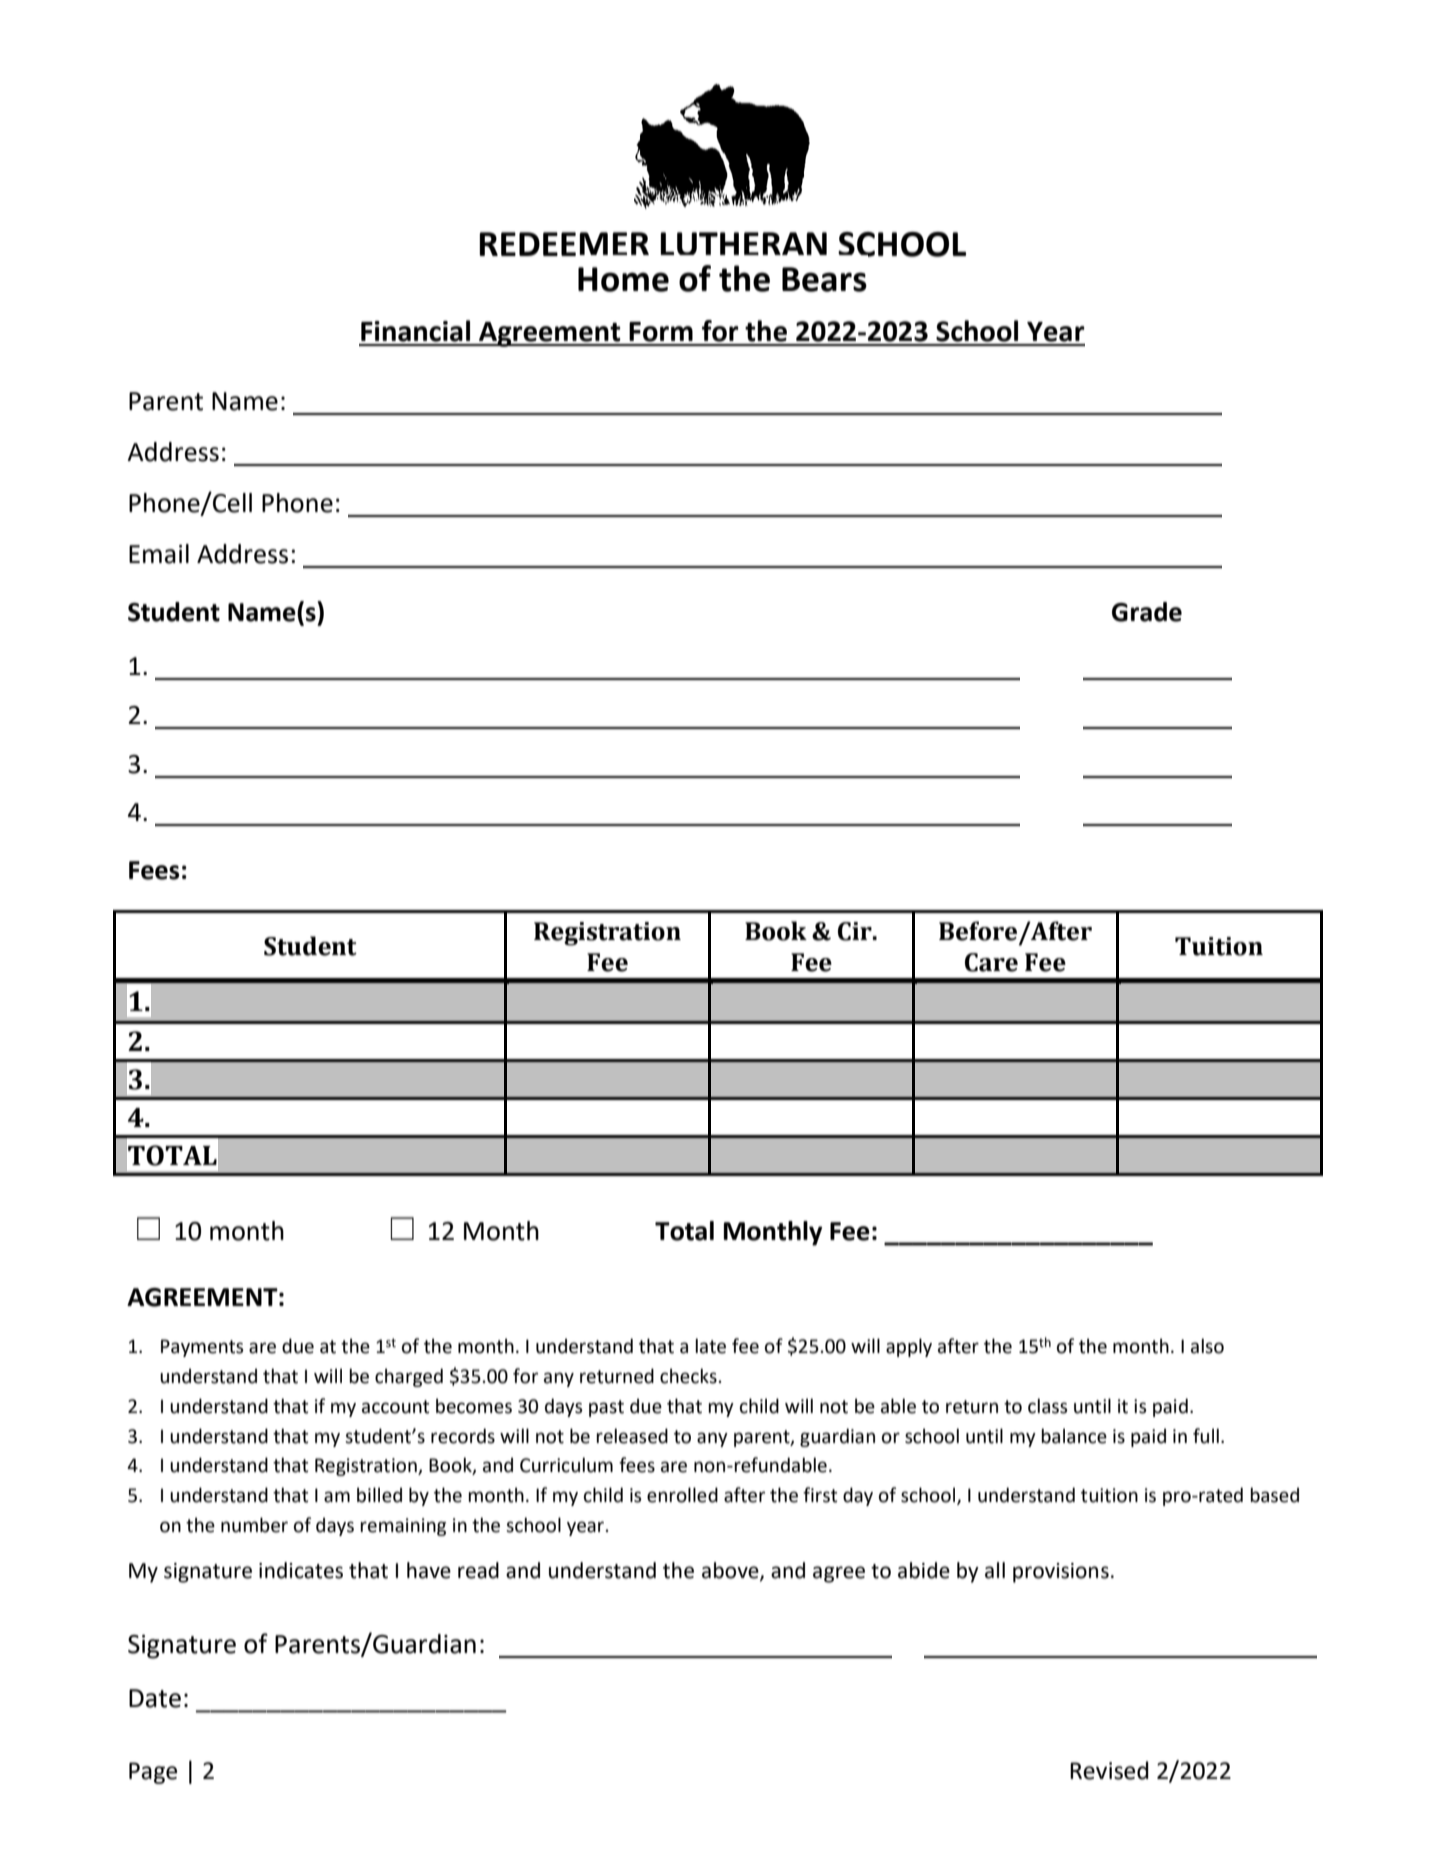  What do you see at coordinates (1207, 1346) in the screenshot?
I see `also` at bounding box center [1207, 1346].
